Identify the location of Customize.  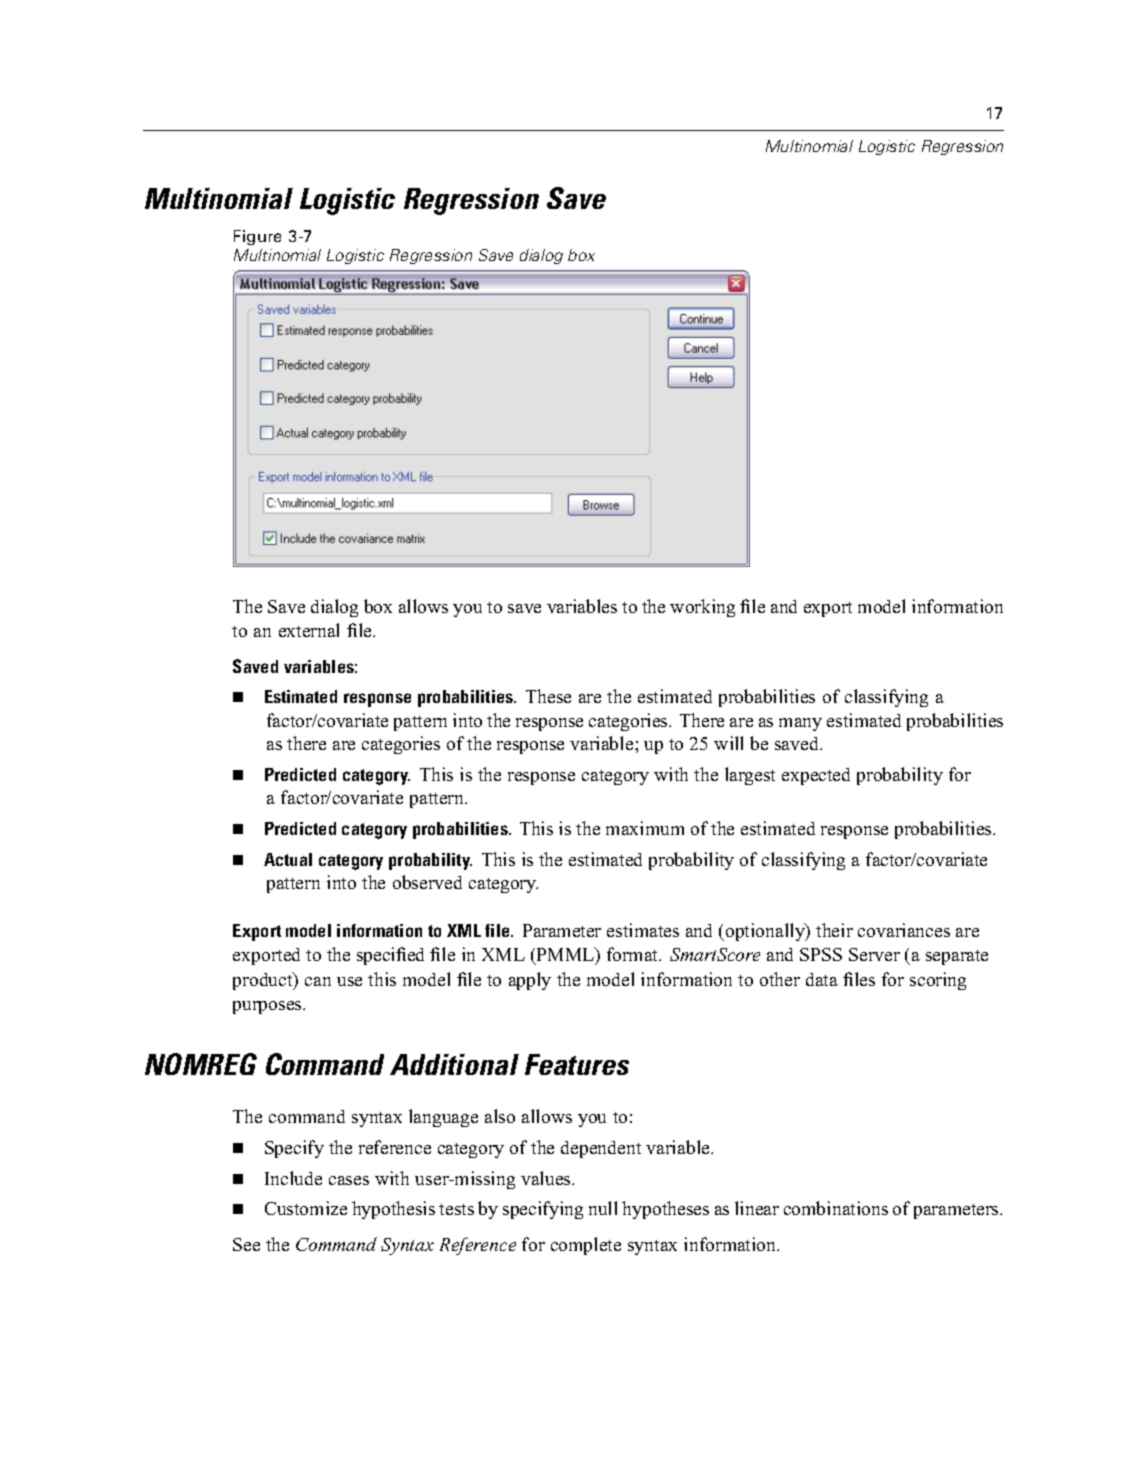
(306, 1208).
